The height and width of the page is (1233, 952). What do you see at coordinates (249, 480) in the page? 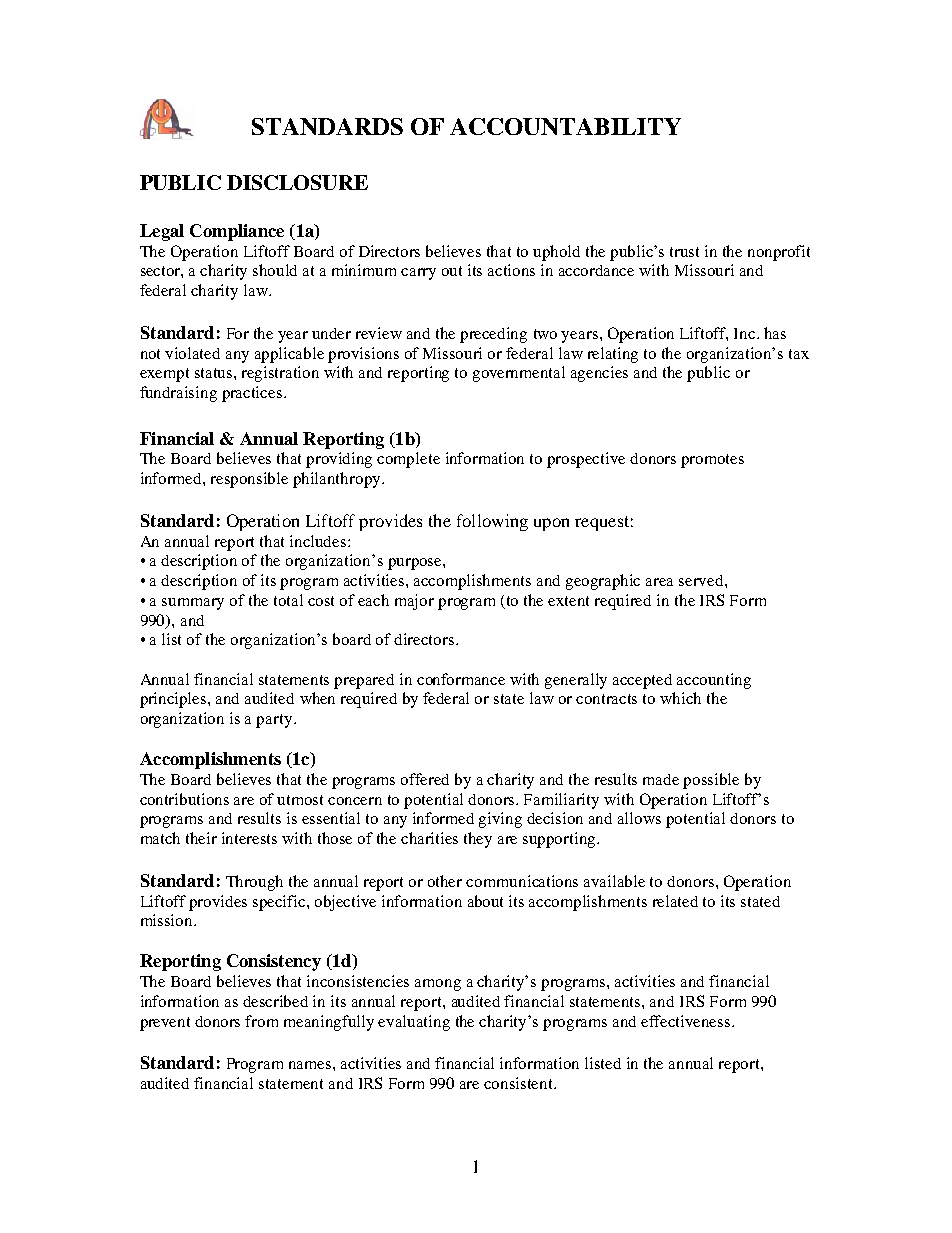
I see `responsible` at bounding box center [249, 480].
